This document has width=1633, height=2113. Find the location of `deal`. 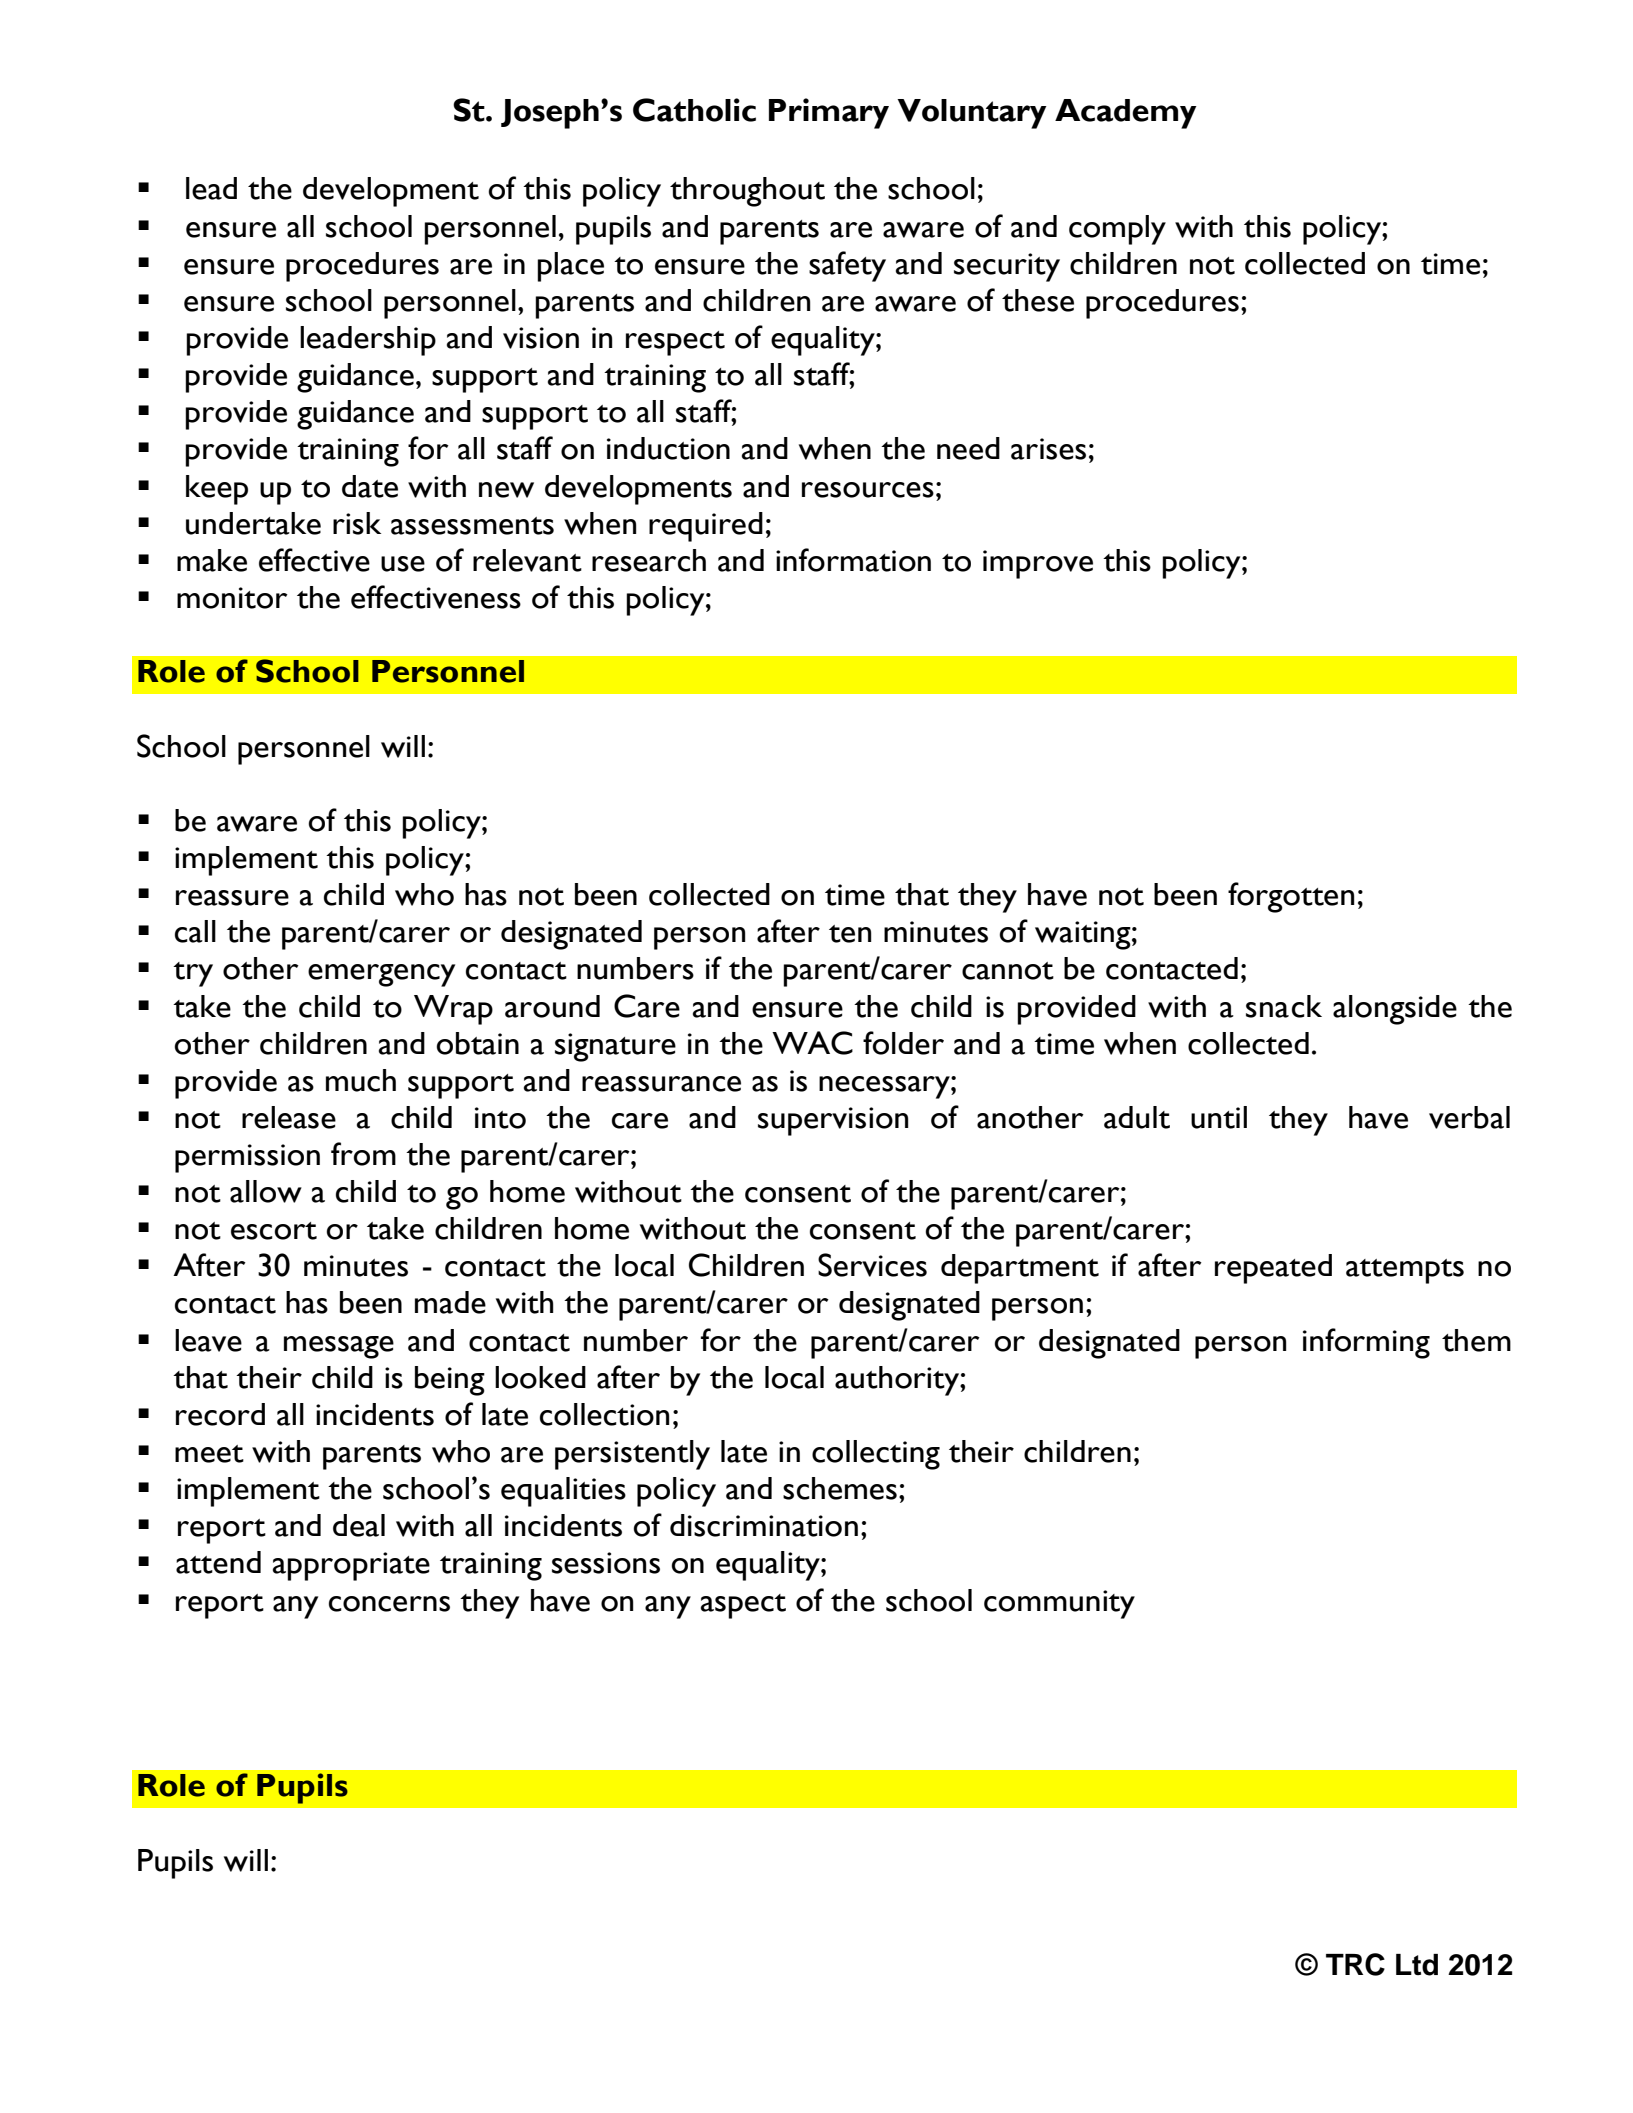

deal is located at coordinates (359, 1525).
